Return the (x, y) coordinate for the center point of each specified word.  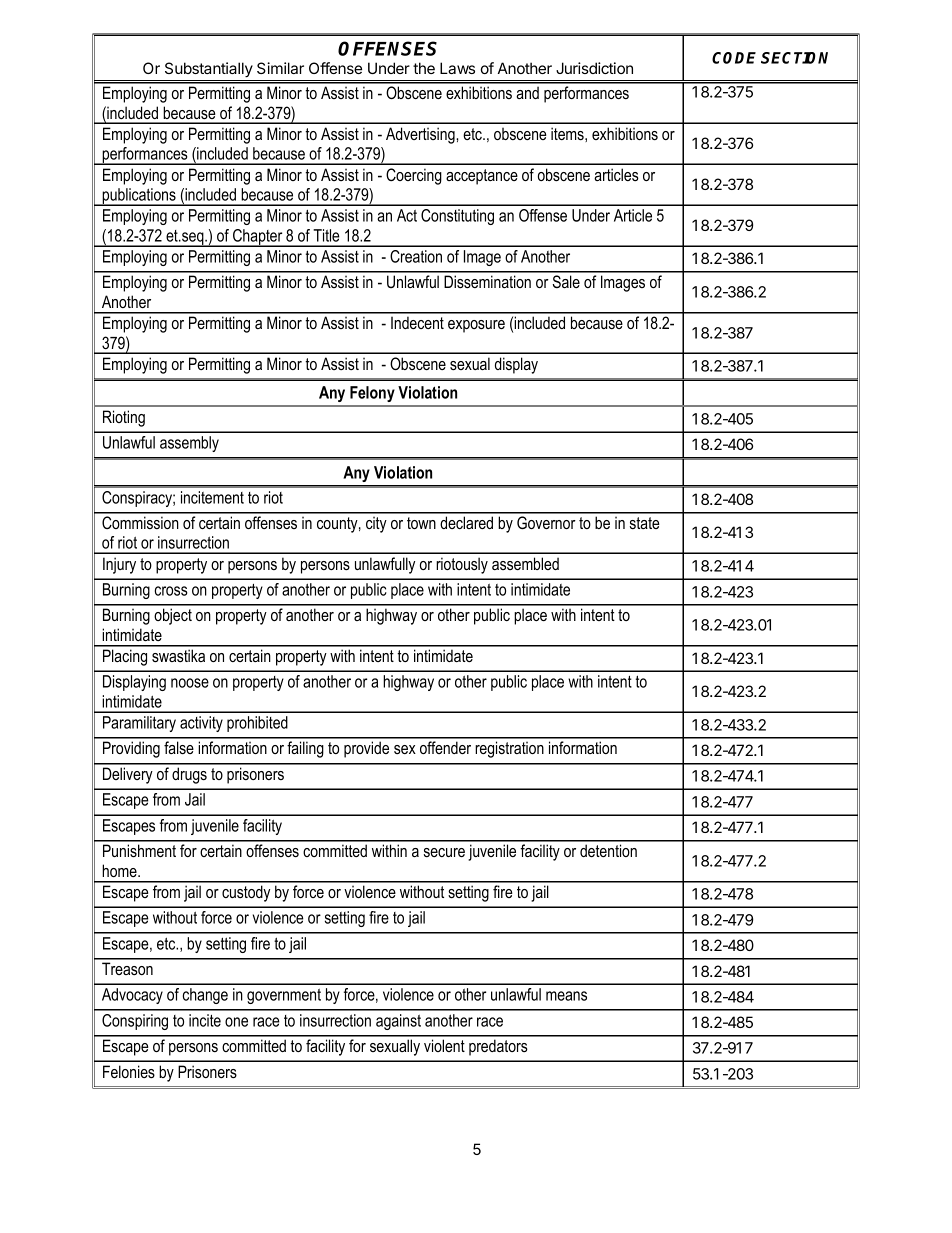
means (566, 996)
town (421, 523)
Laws (457, 68)
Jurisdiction (594, 68)
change (205, 996)
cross (171, 591)
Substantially (209, 70)
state (645, 523)
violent (444, 1045)
